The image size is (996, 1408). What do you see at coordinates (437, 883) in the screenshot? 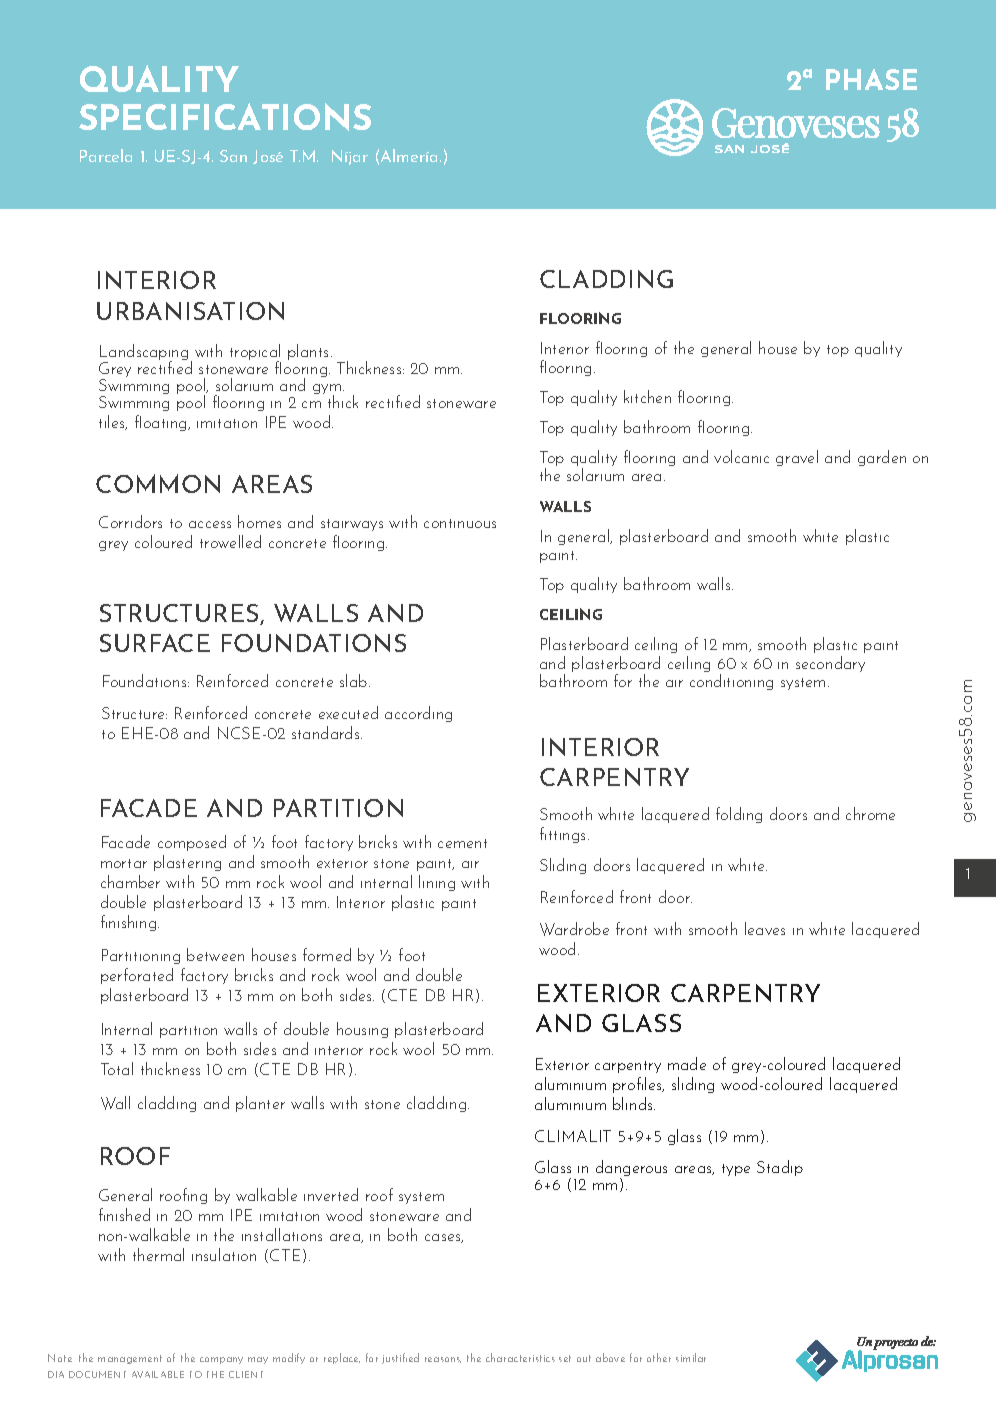
I see `lining` at bounding box center [437, 883].
